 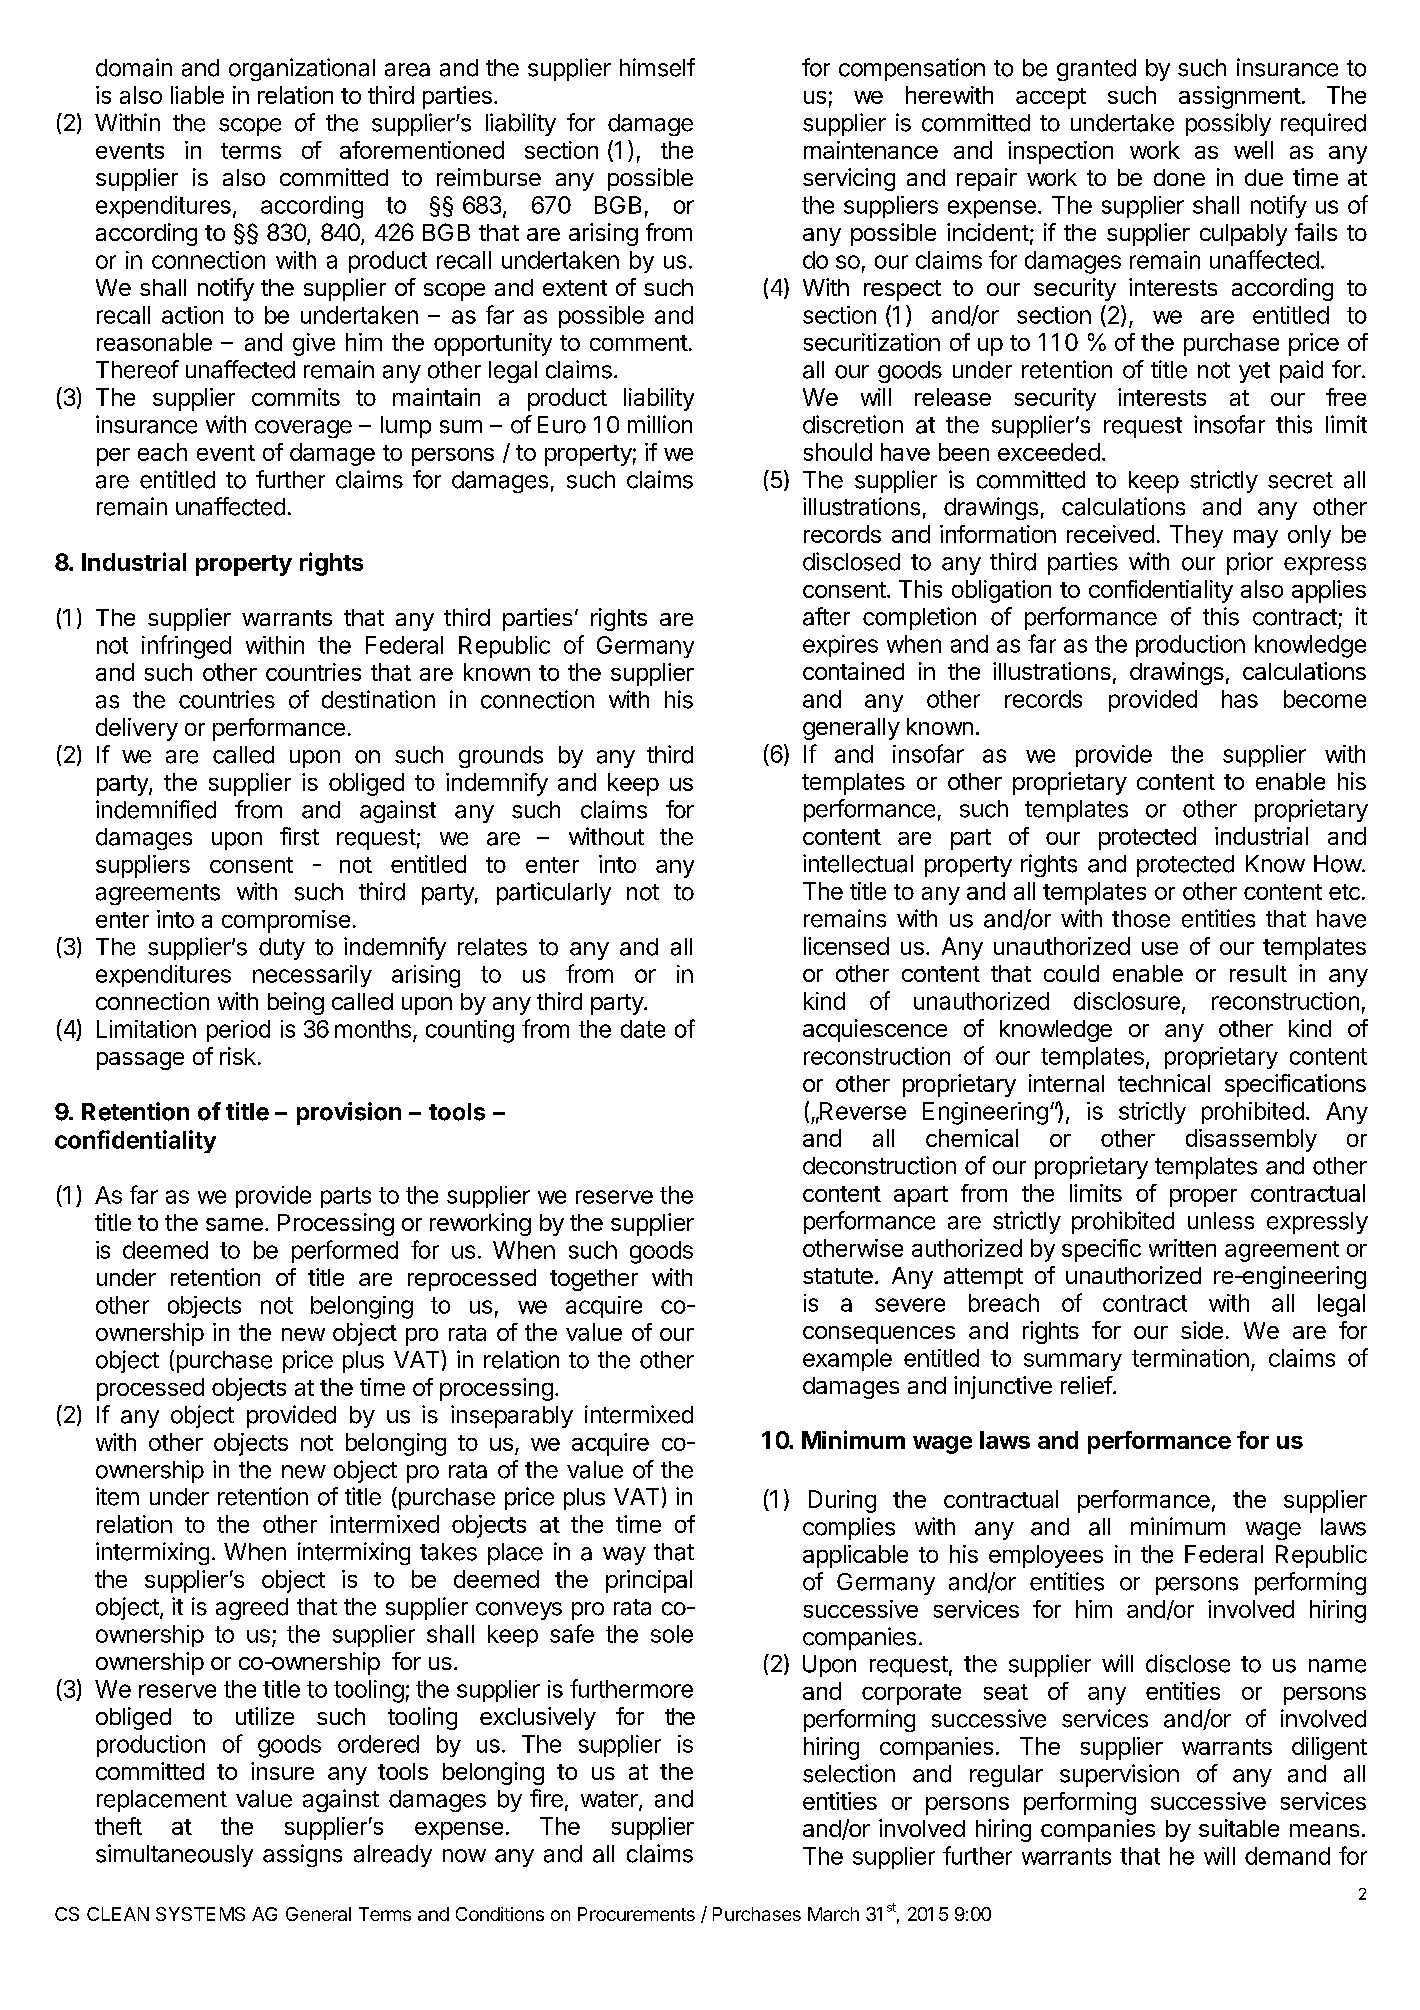 What do you see at coordinates (838, 1276) in the screenshot?
I see `statute` at bounding box center [838, 1276].
